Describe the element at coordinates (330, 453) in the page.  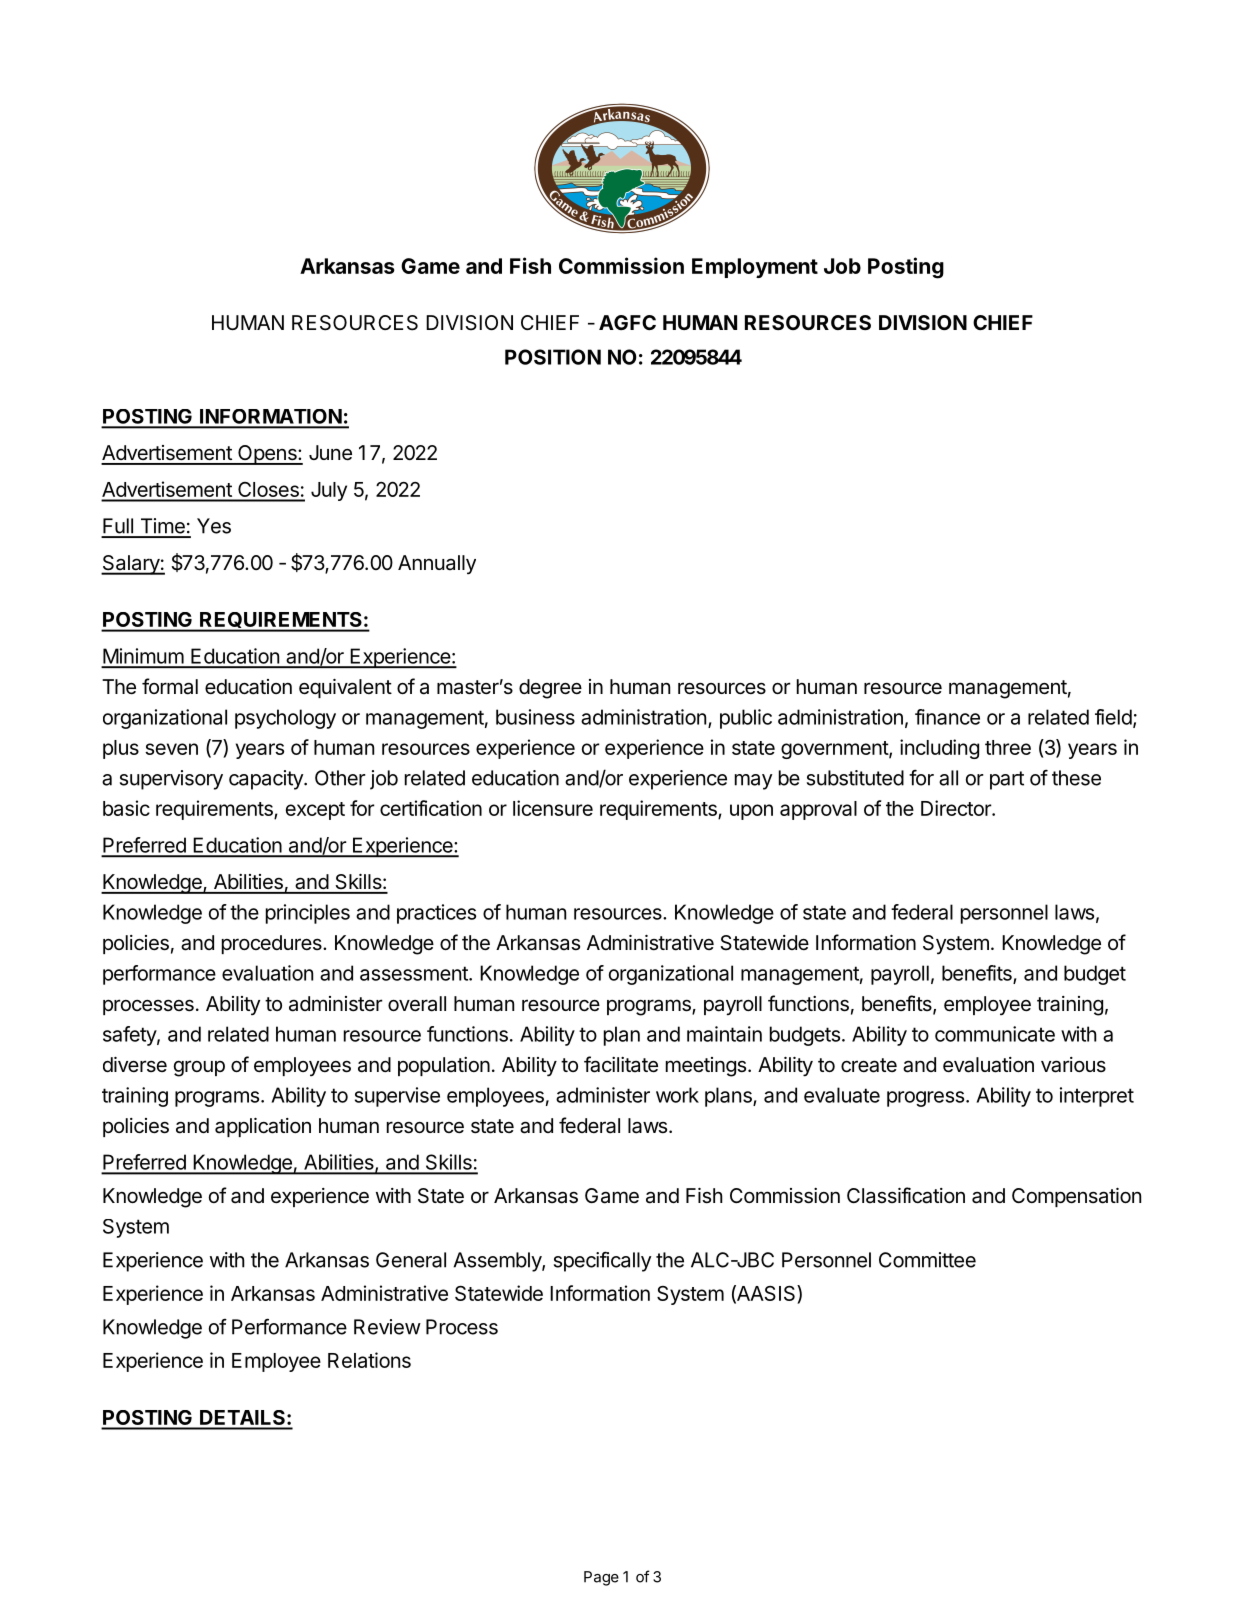
I see `June` at that location.
